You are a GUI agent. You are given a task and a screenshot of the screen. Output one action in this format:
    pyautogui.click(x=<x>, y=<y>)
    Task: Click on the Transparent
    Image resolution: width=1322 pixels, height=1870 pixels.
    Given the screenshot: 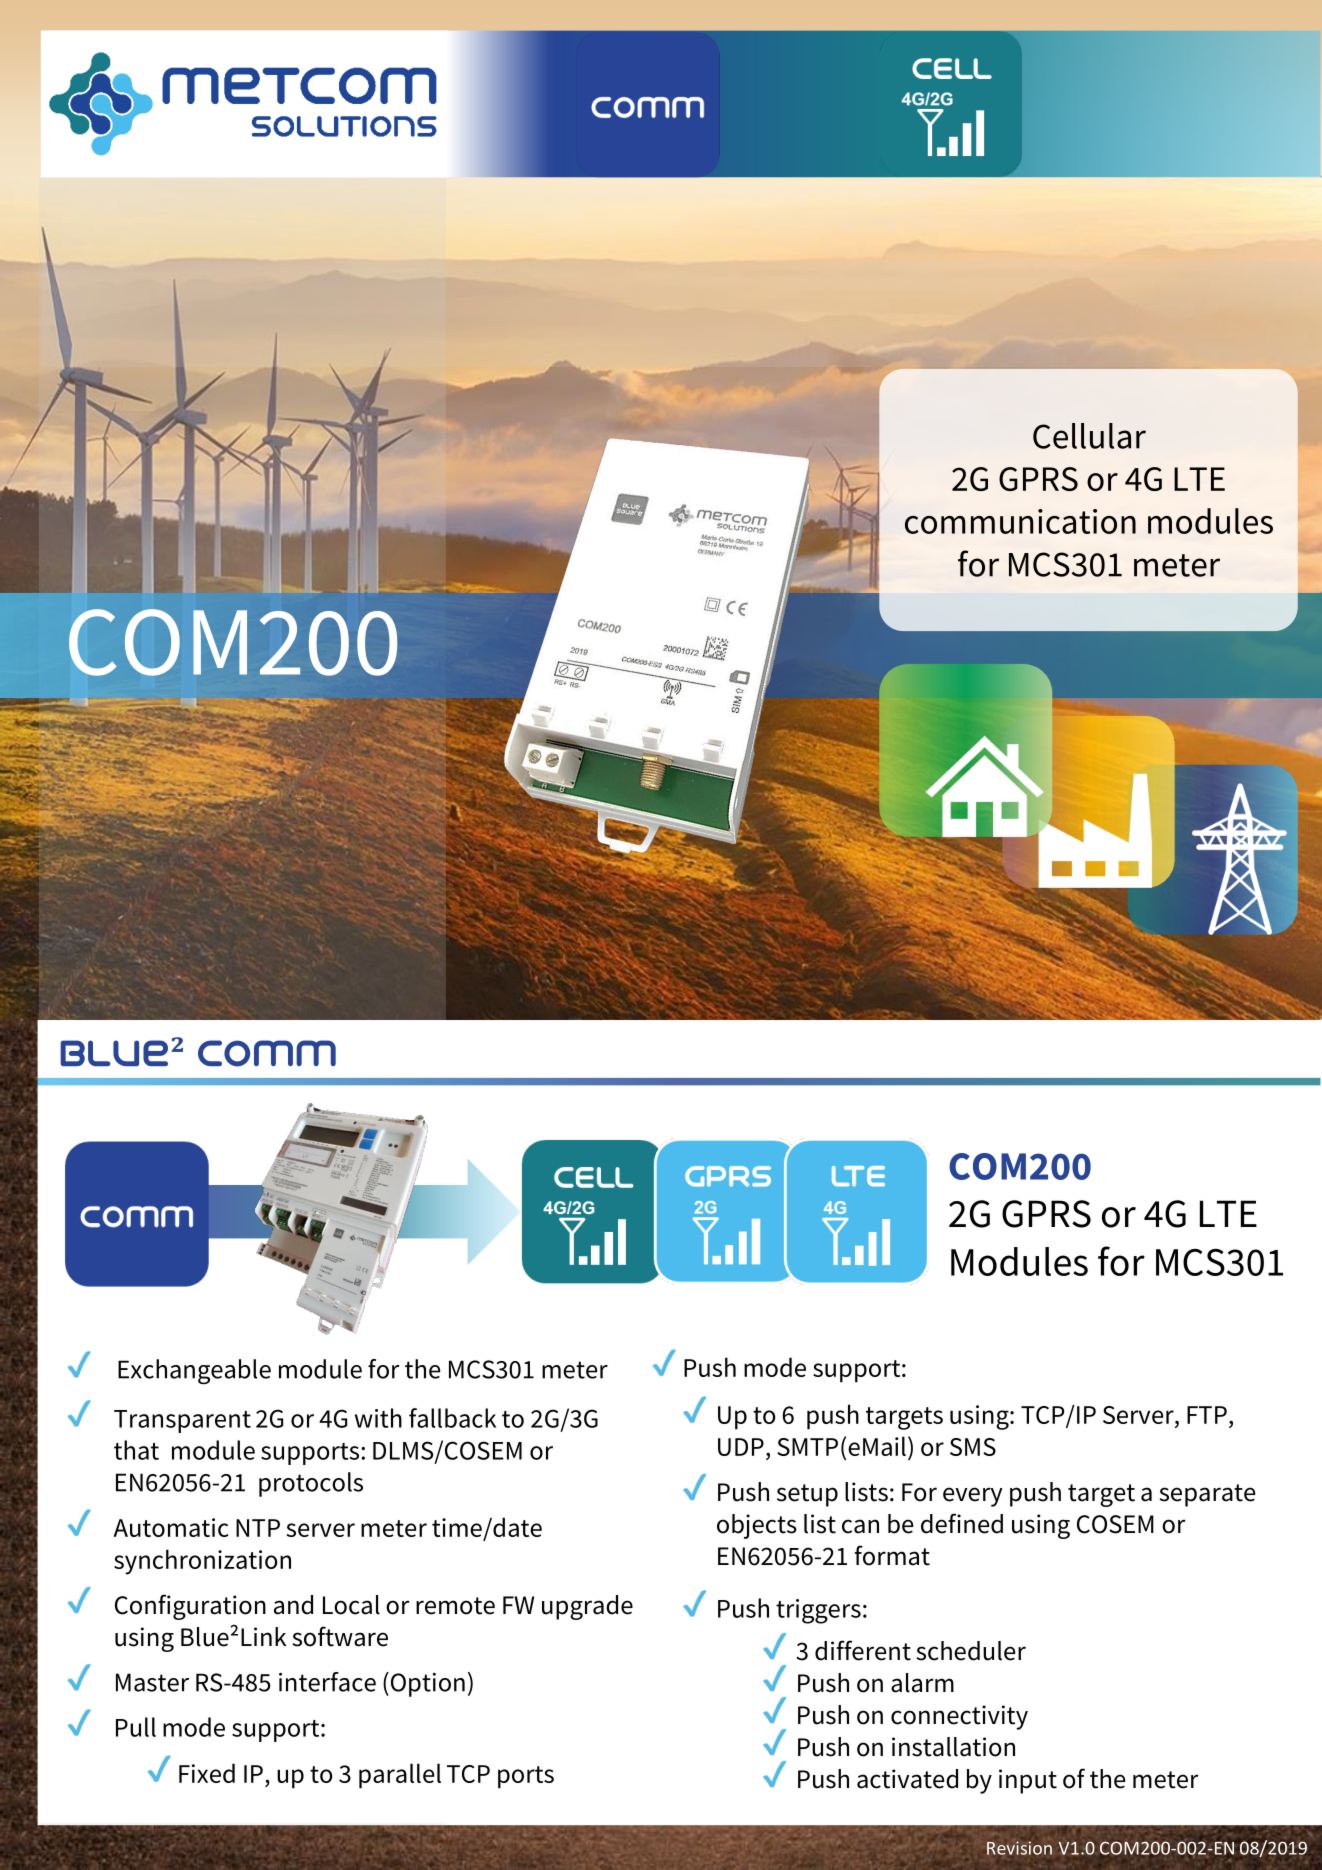 What is the action you would take?
    pyautogui.click(x=182, y=1421)
